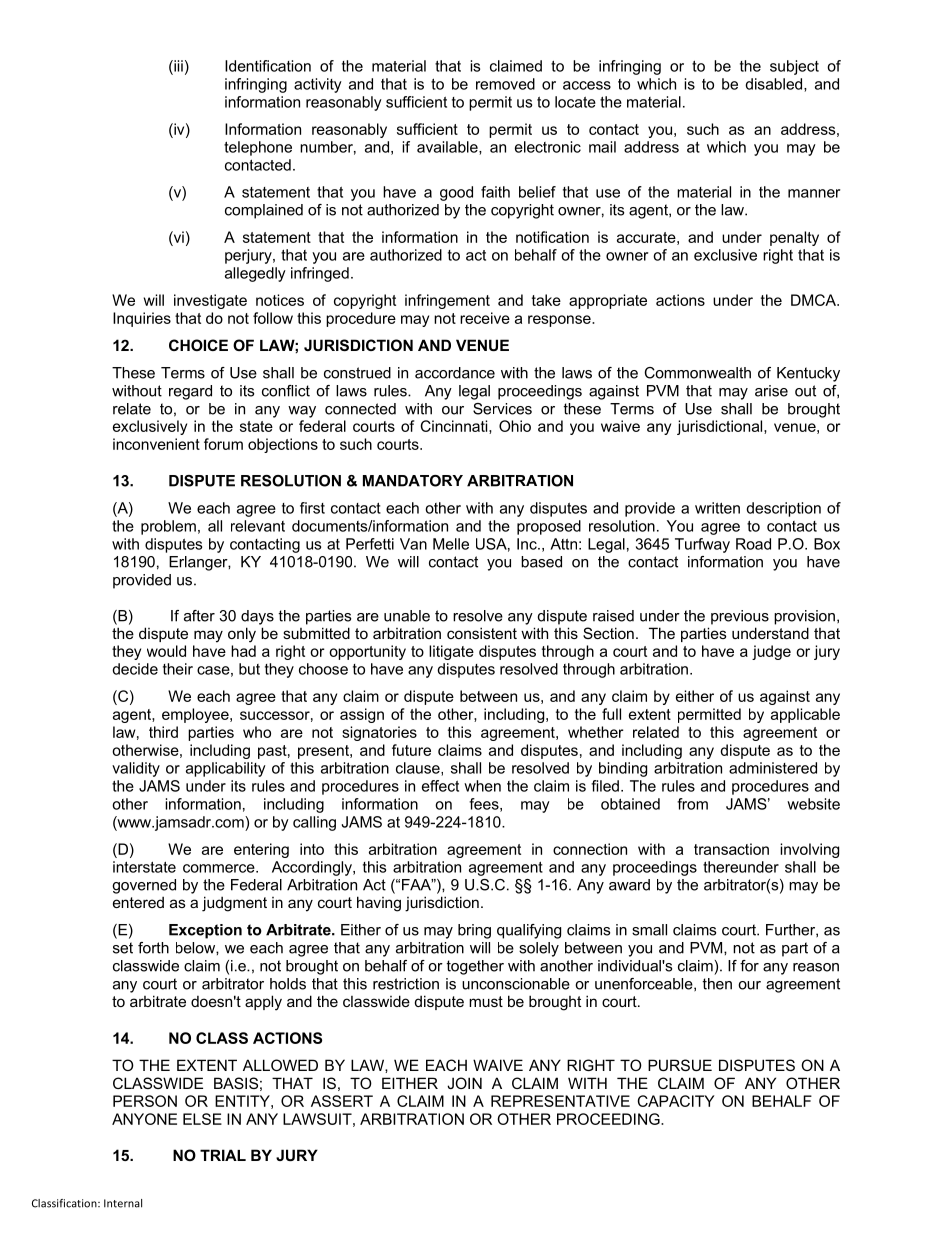 This screenshot has width=952, height=1233. I want to click on iii, so click(177, 67).
